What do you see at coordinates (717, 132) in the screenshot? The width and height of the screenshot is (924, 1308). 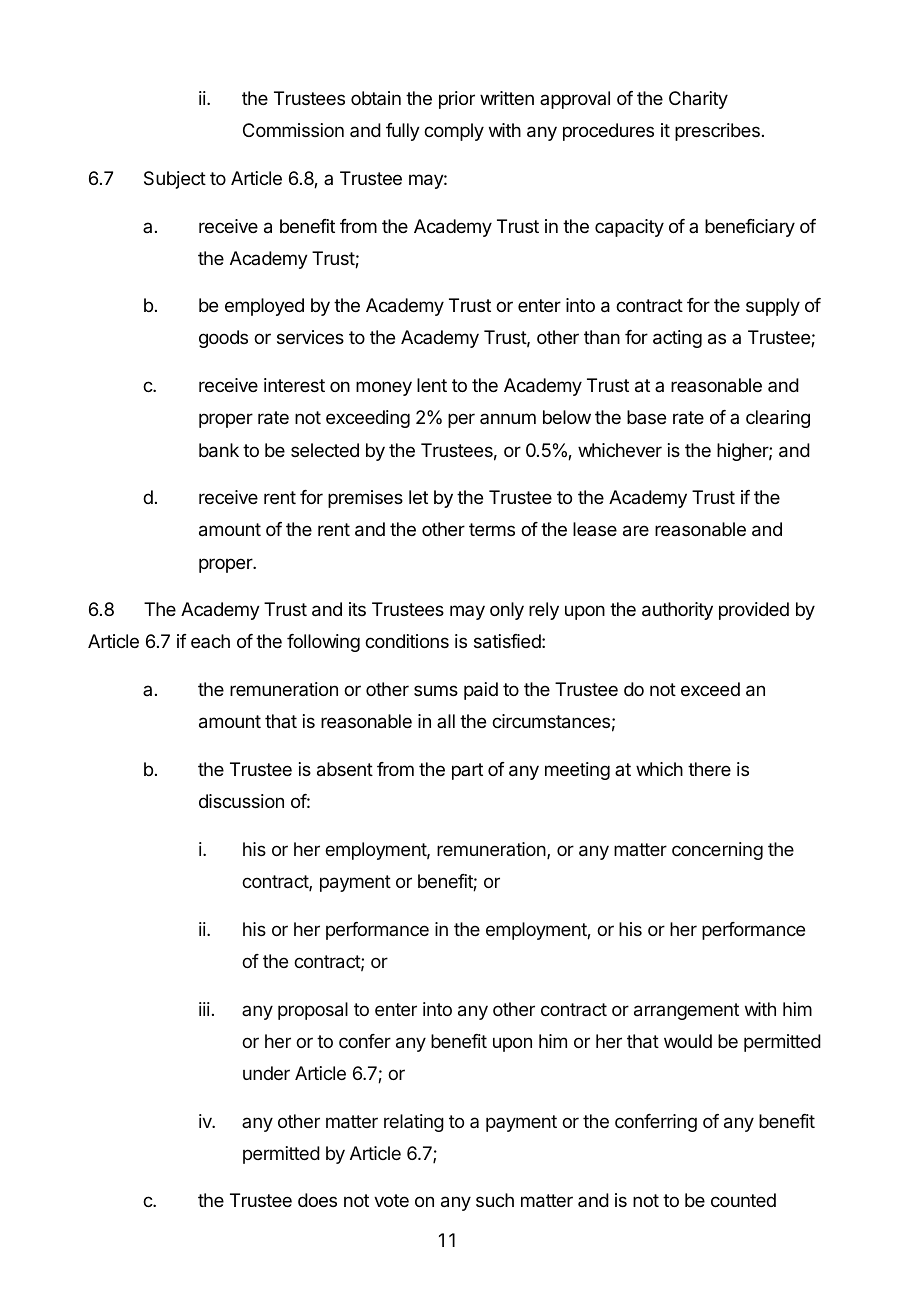 I see `prescribes` at bounding box center [717, 132].
